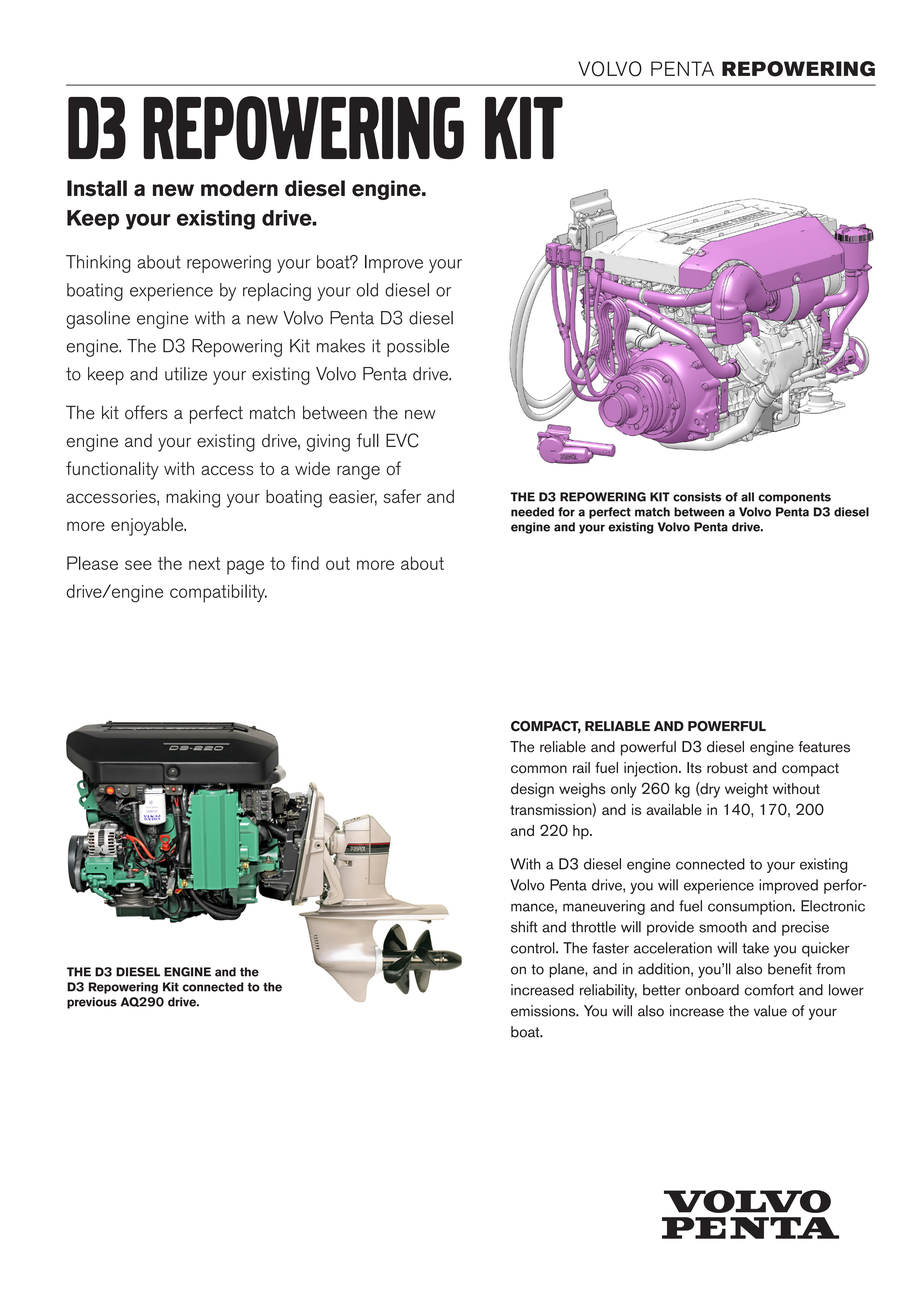 This screenshot has width=924, height=1308. Describe the element at coordinates (794, 498) in the screenshot. I see `components` at that location.
